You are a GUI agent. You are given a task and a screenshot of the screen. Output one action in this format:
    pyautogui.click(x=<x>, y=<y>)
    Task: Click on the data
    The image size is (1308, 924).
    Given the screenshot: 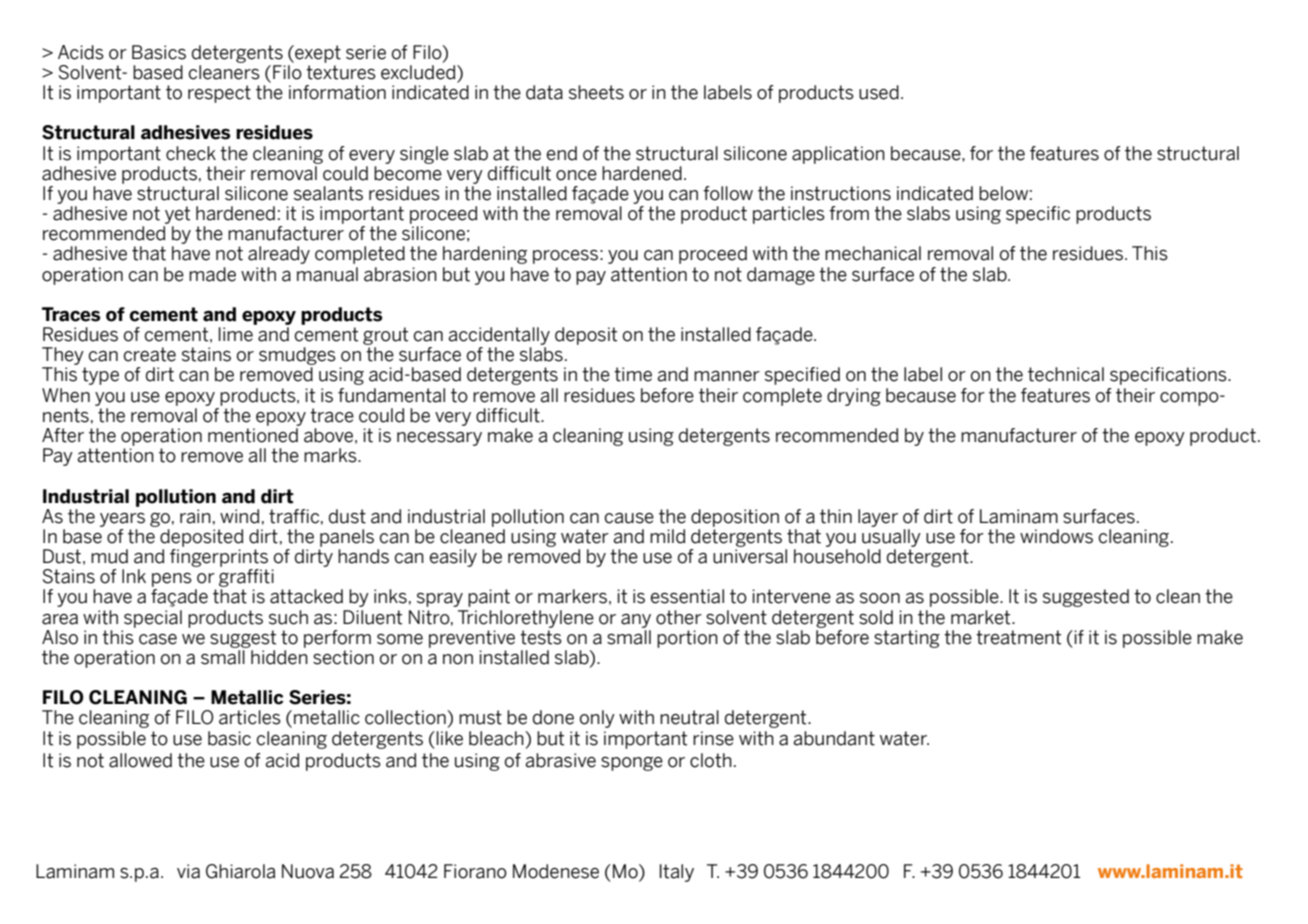 What is the action you would take?
    pyautogui.click(x=544, y=92)
